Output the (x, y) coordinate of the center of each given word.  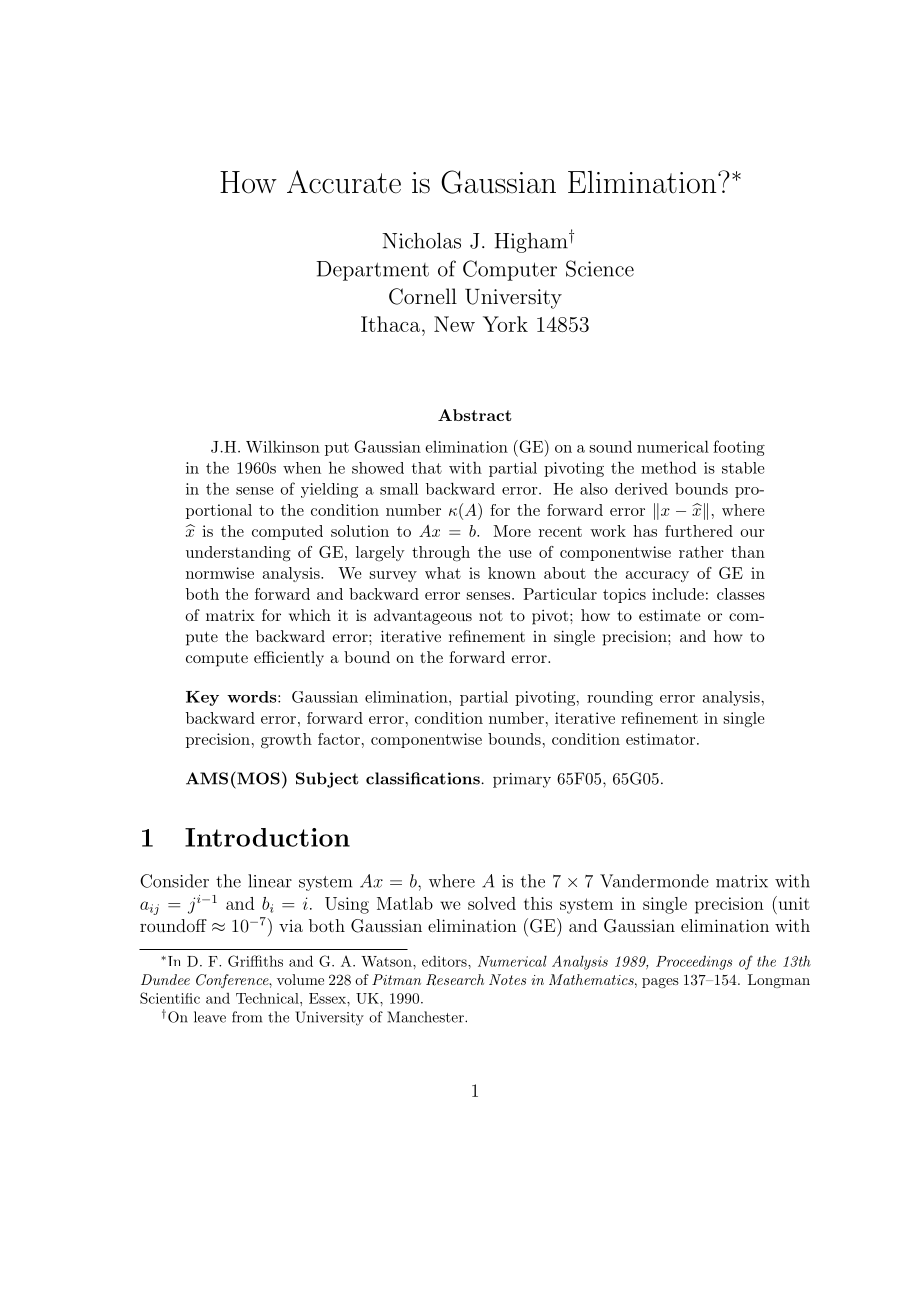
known (512, 573)
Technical (268, 998)
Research (455, 980)
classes (741, 594)
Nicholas (421, 241)
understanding (238, 554)
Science (600, 268)
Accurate (344, 182)
